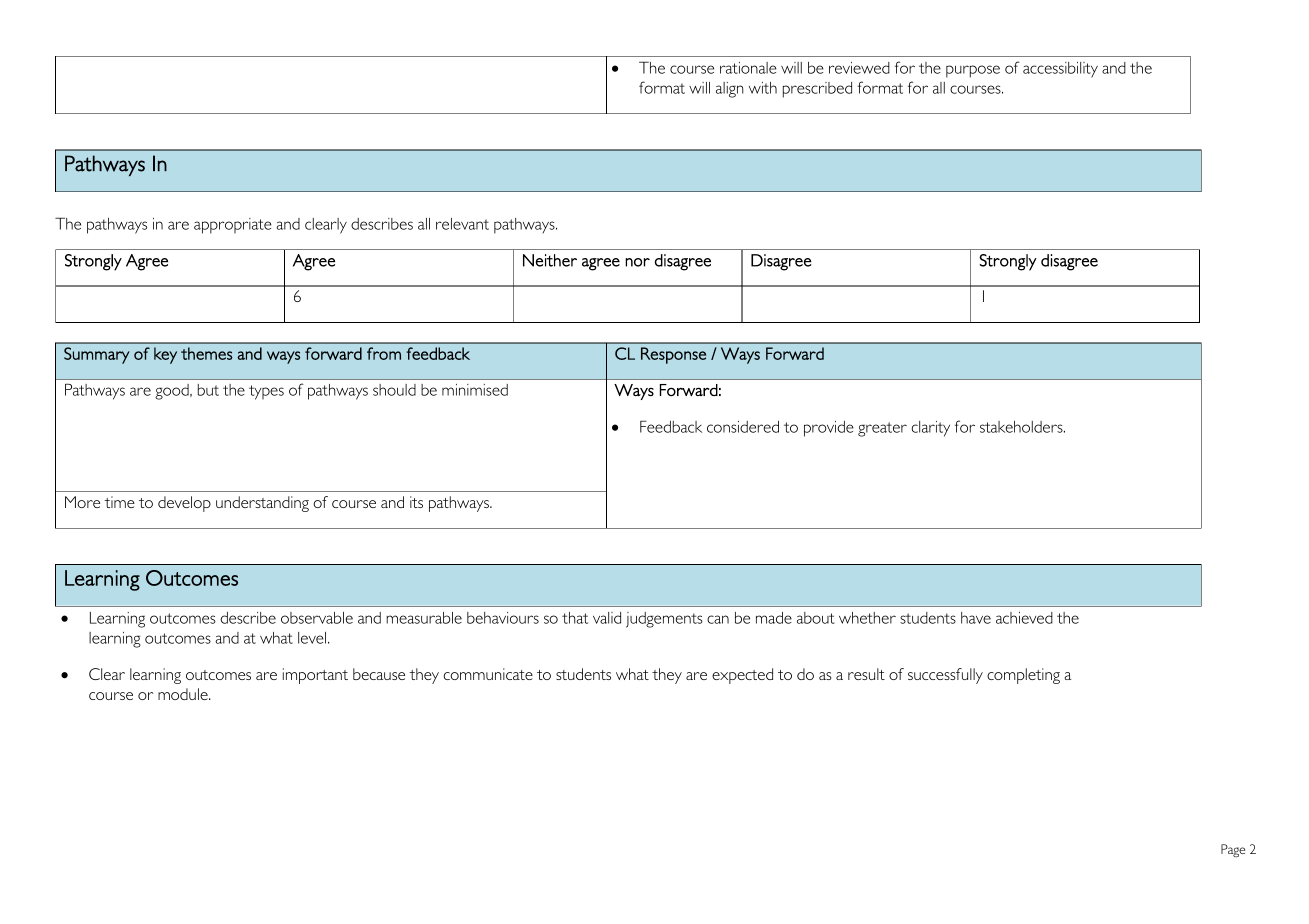  Describe the element at coordinates (207, 353) in the image. I see `themes` at that location.
